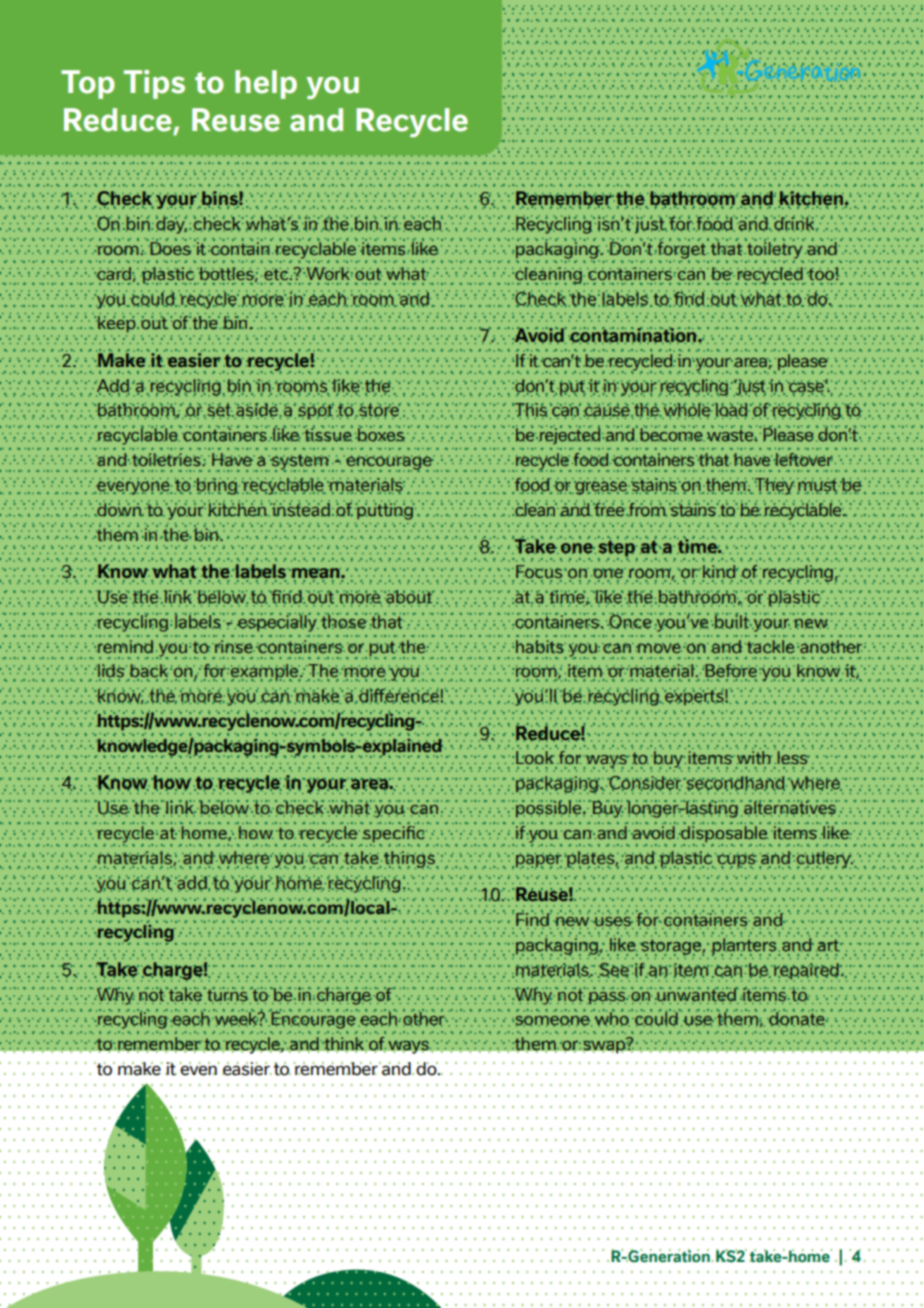 This page has height=1308, width=924. I want to click on load, so click(732, 411).
